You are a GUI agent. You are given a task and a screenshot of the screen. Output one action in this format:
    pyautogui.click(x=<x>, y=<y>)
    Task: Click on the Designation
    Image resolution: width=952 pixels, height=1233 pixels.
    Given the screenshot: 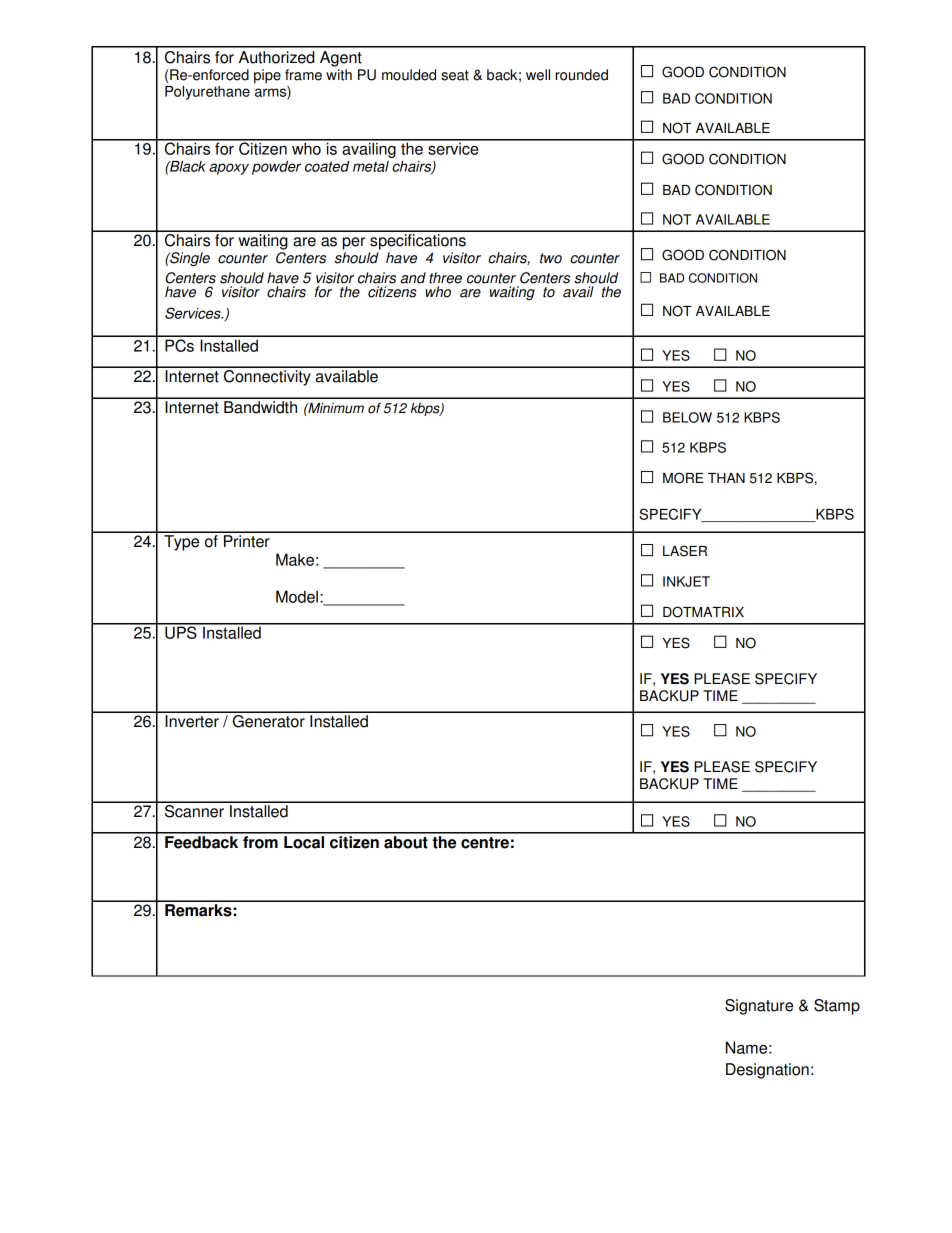 What is the action you would take?
    pyautogui.click(x=767, y=1071)
